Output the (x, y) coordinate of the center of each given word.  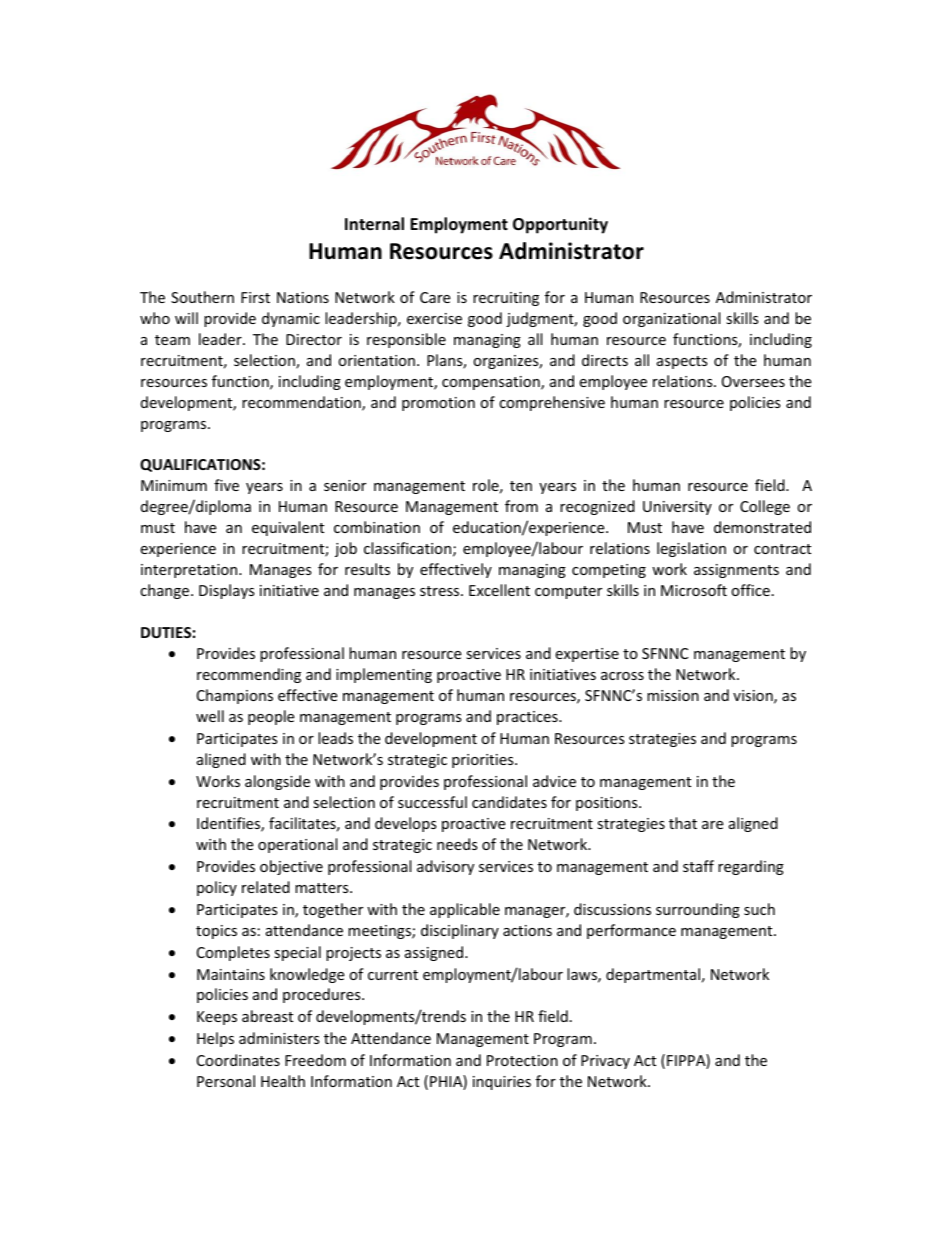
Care (435, 297)
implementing (384, 675)
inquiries (502, 1083)
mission (673, 695)
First (255, 297)
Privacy (605, 1062)
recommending (249, 675)
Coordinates (238, 1060)
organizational (671, 319)
